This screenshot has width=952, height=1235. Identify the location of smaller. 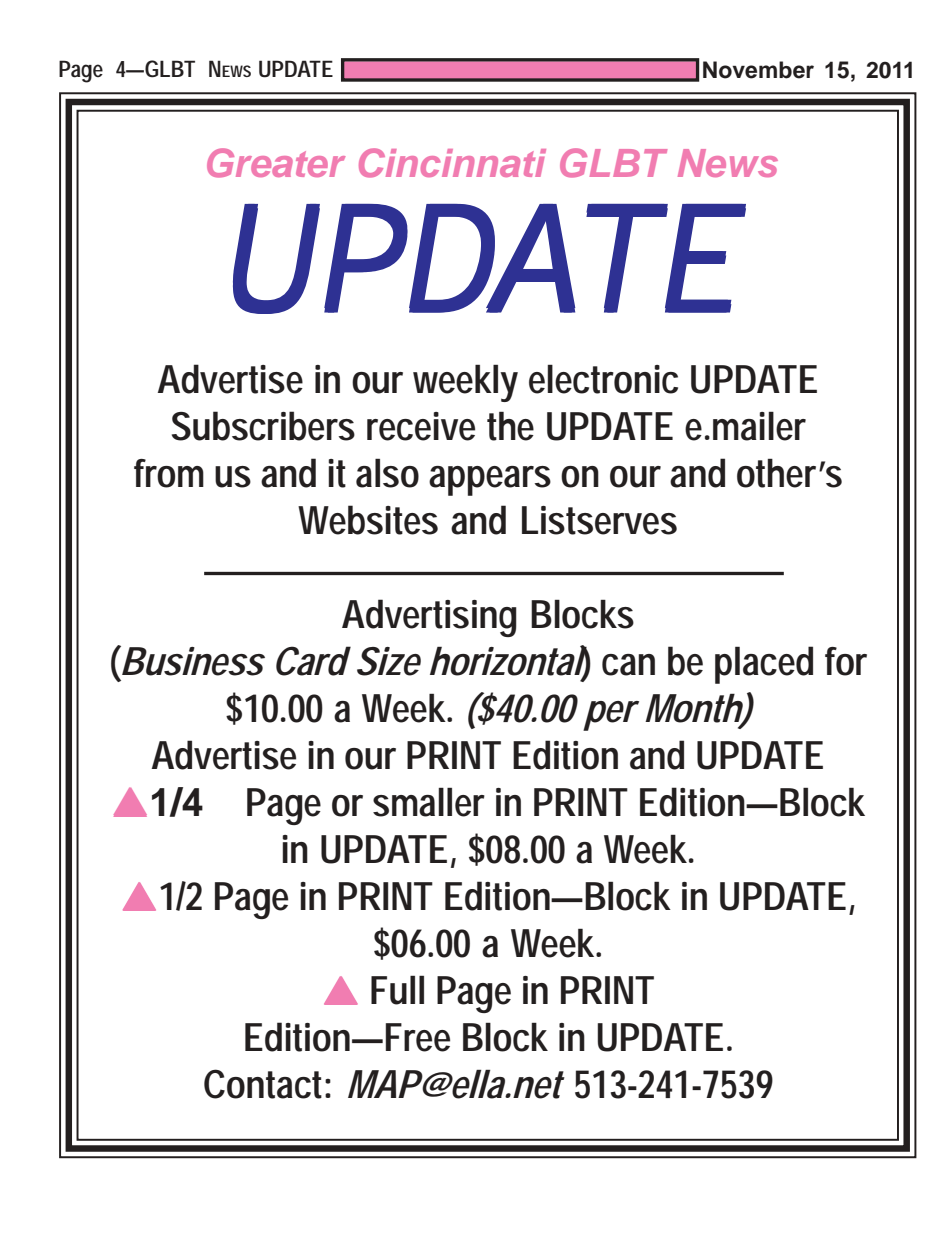
(429, 802).
